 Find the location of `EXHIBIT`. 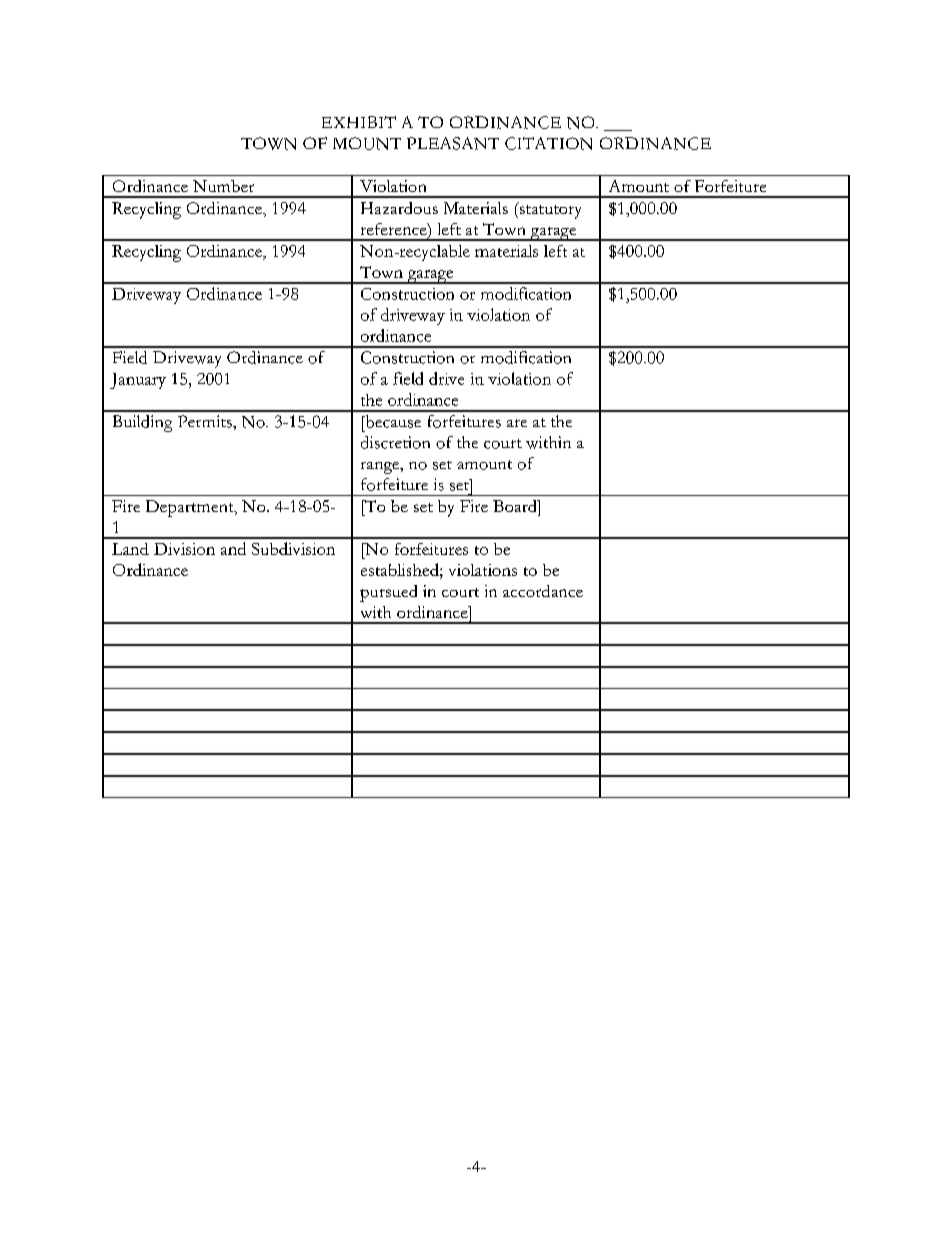

EXHIBIT is located at coordinates (359, 122).
